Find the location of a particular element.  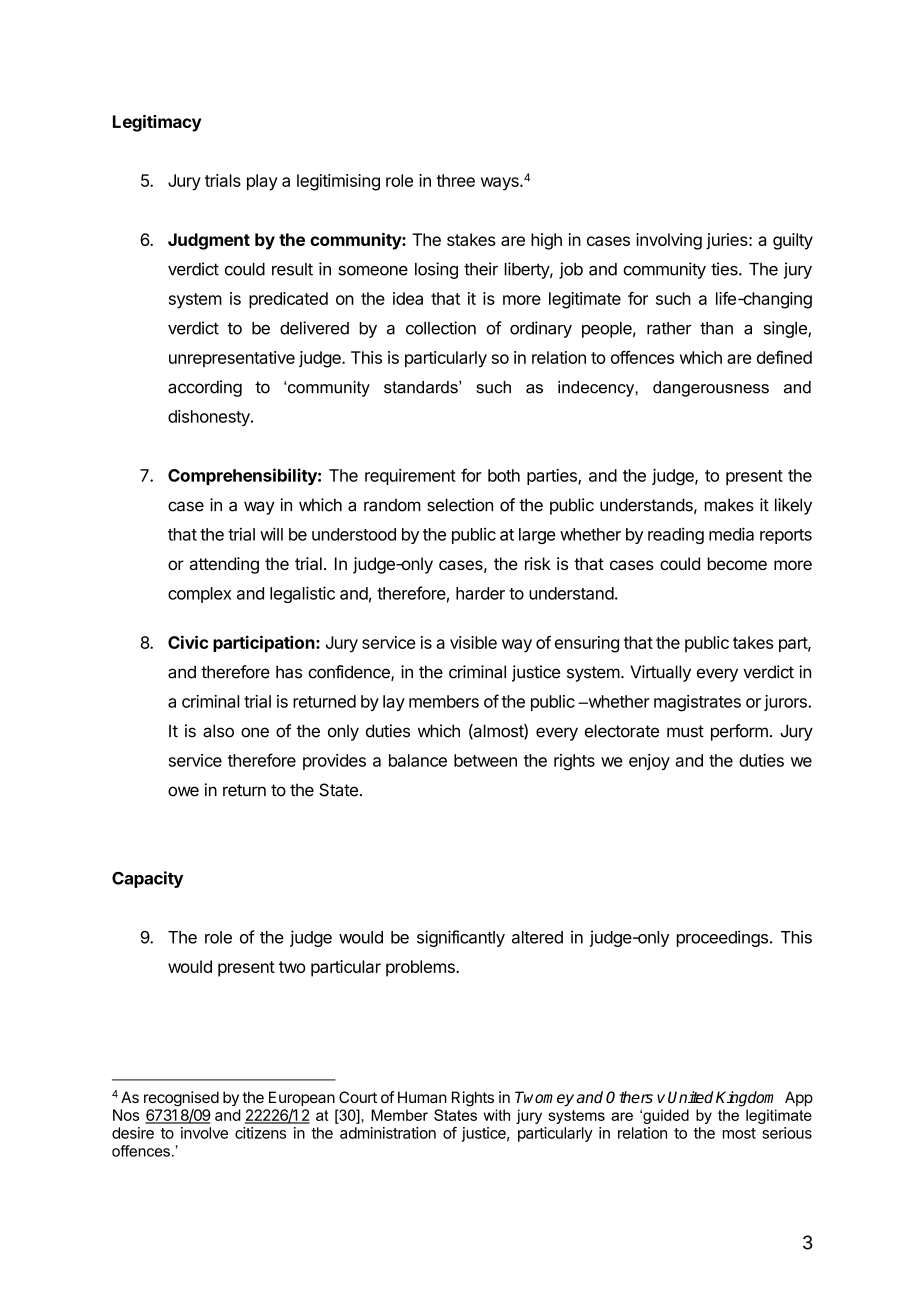

Civic is located at coordinates (188, 642).
